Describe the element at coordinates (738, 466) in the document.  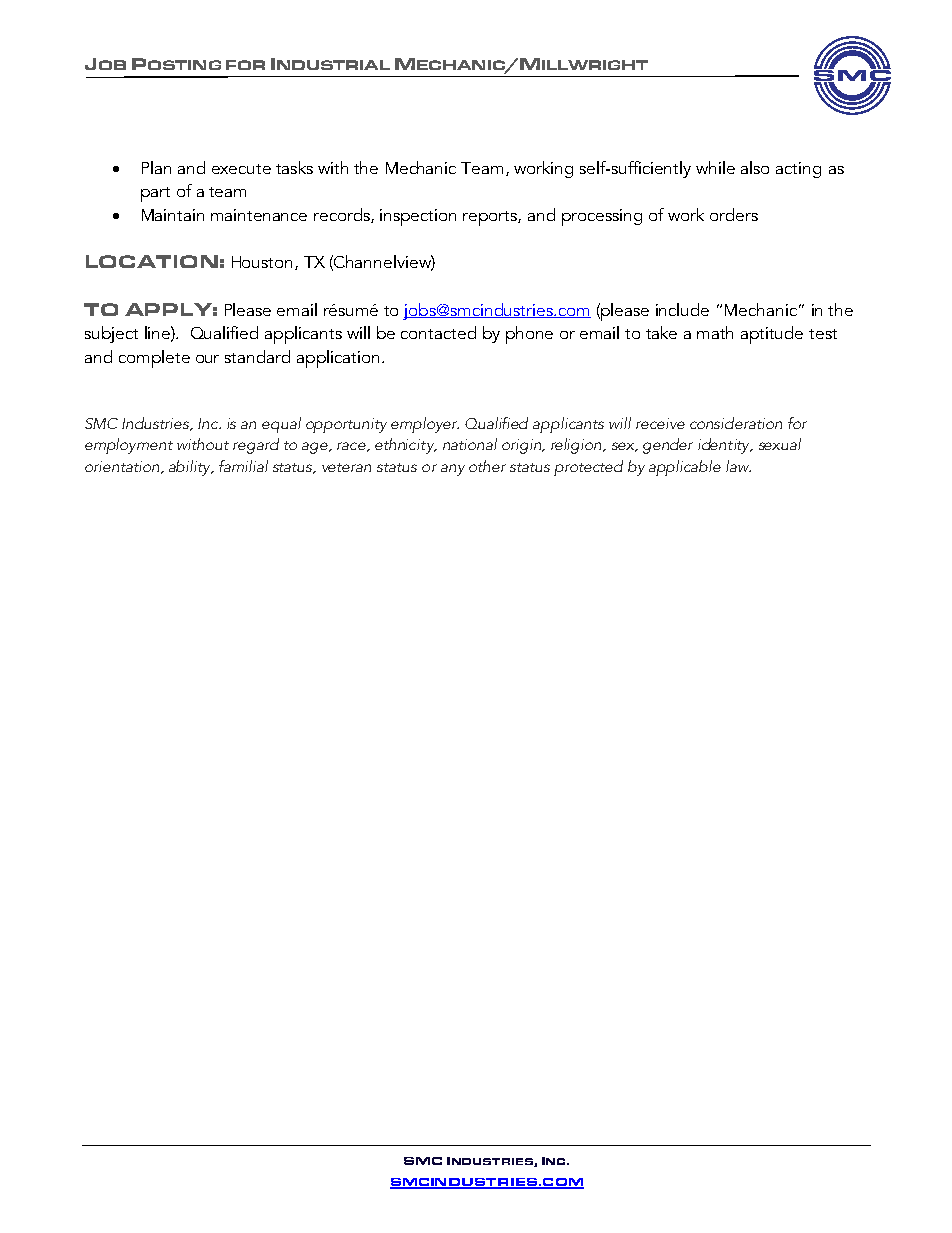
I see `law` at that location.
